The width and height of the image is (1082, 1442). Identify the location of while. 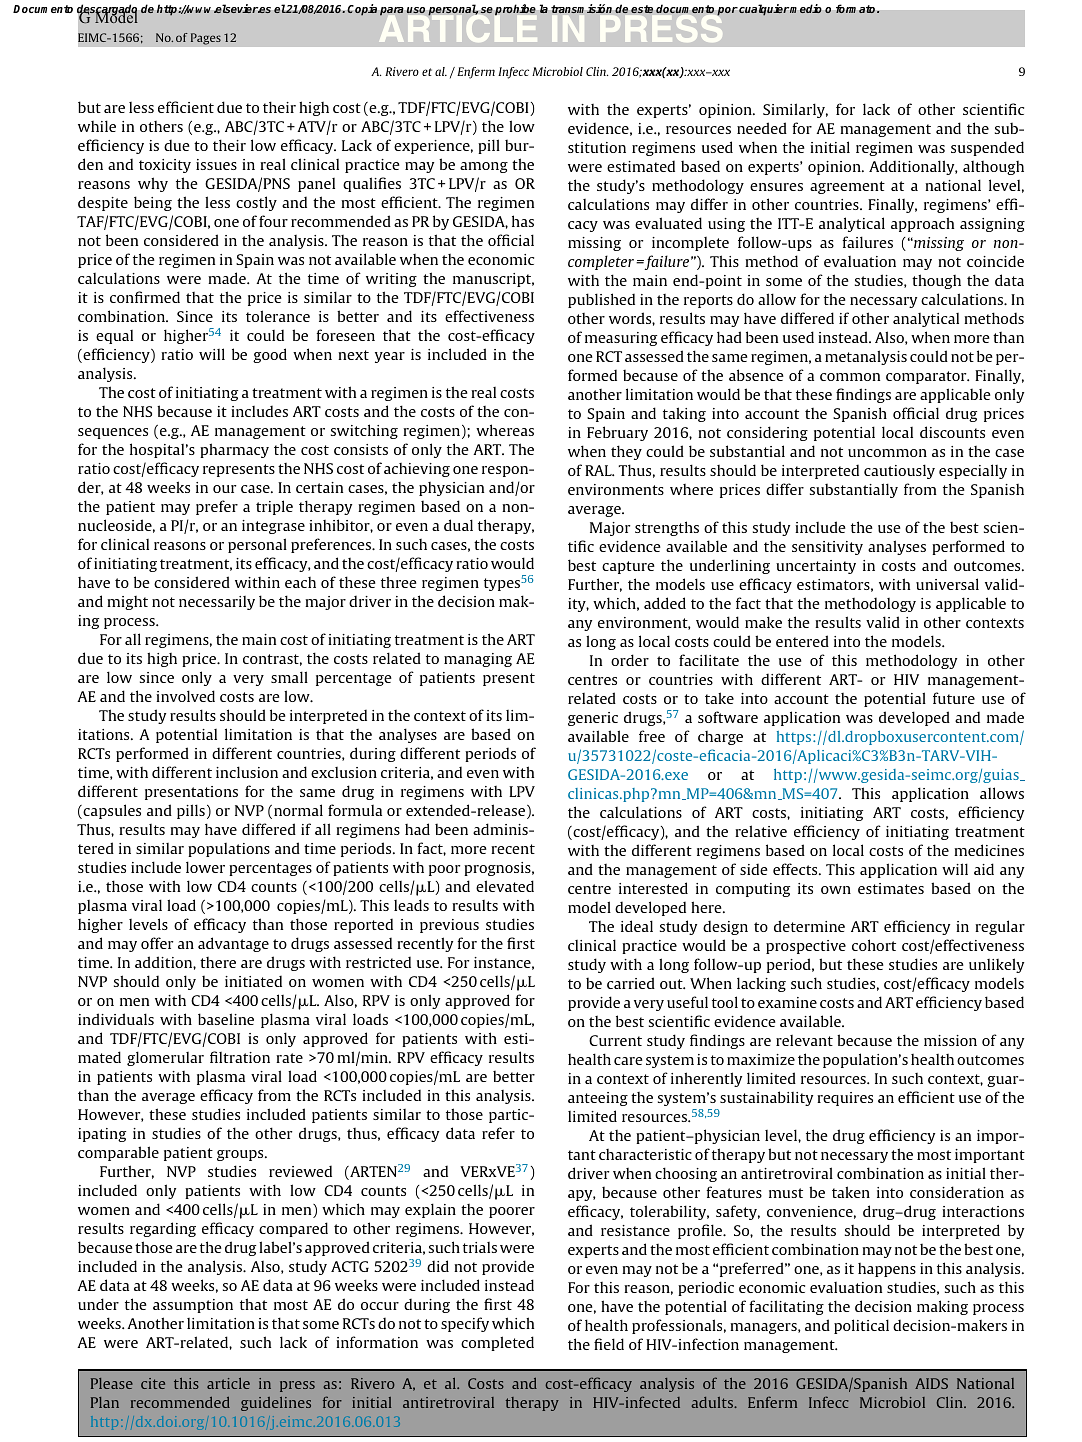
(97, 126).
